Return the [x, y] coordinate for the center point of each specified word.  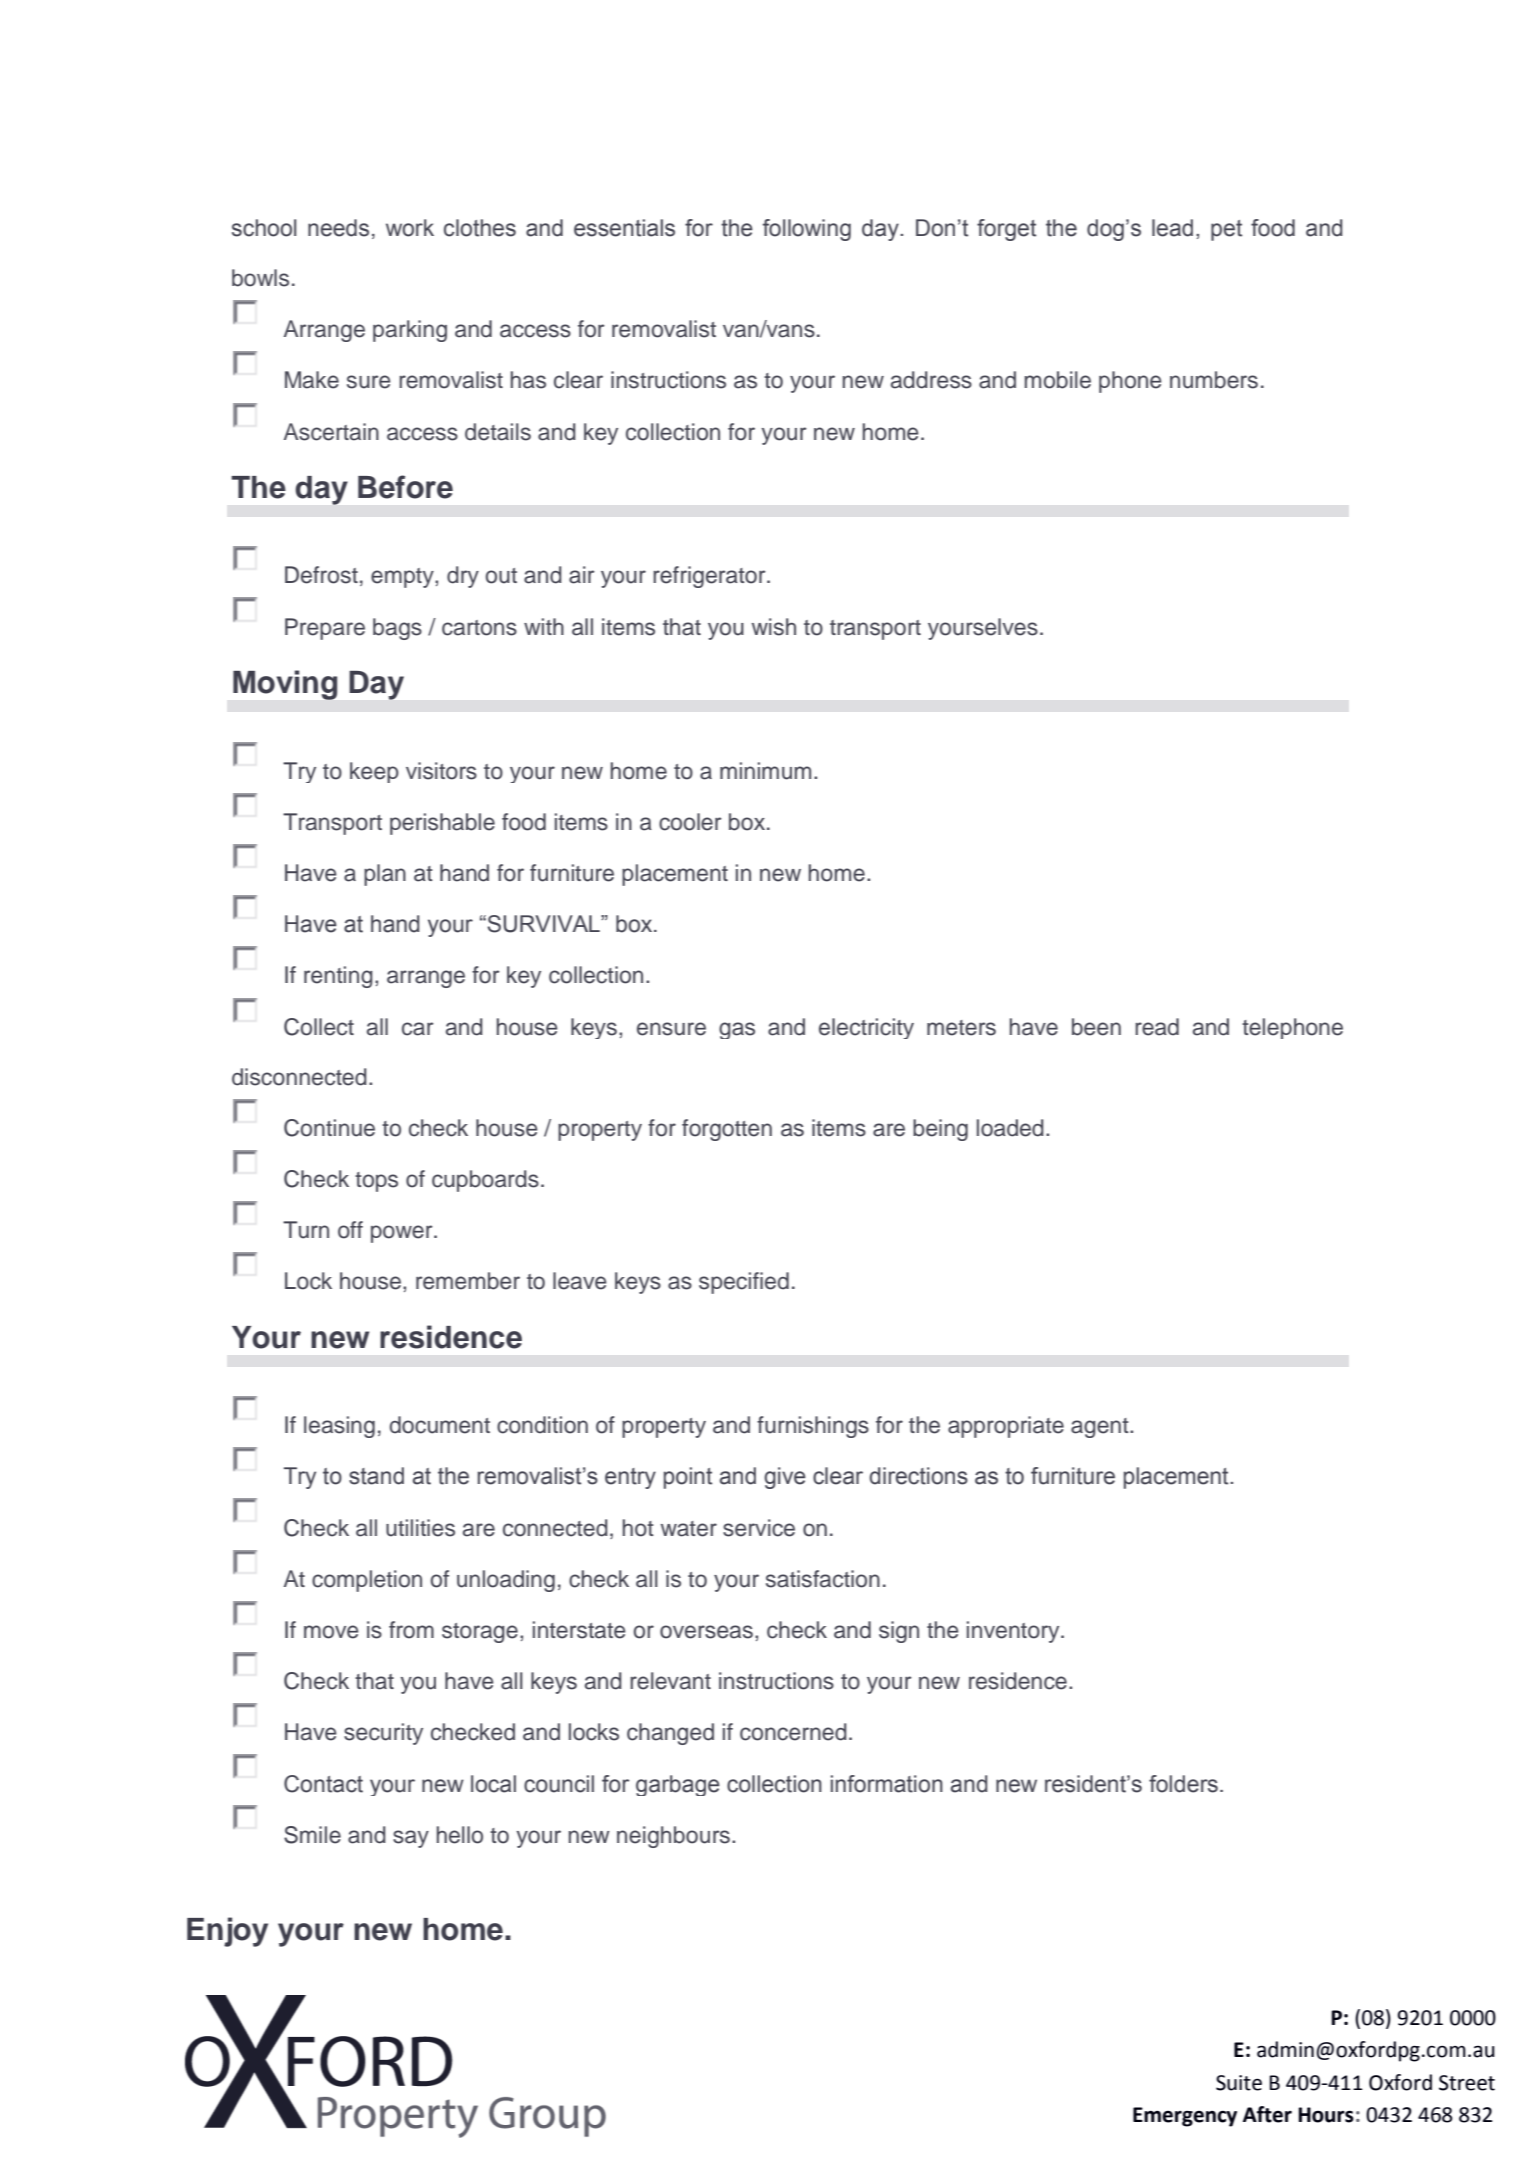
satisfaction [823, 1579]
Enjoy [227, 1932]
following [807, 230]
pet [1226, 230]
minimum [765, 771]
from [411, 1630]
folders [1183, 1784]
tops [376, 1182]
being [940, 1130]
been [1096, 1027]
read [1157, 1027]
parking [410, 331]
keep [374, 772]
